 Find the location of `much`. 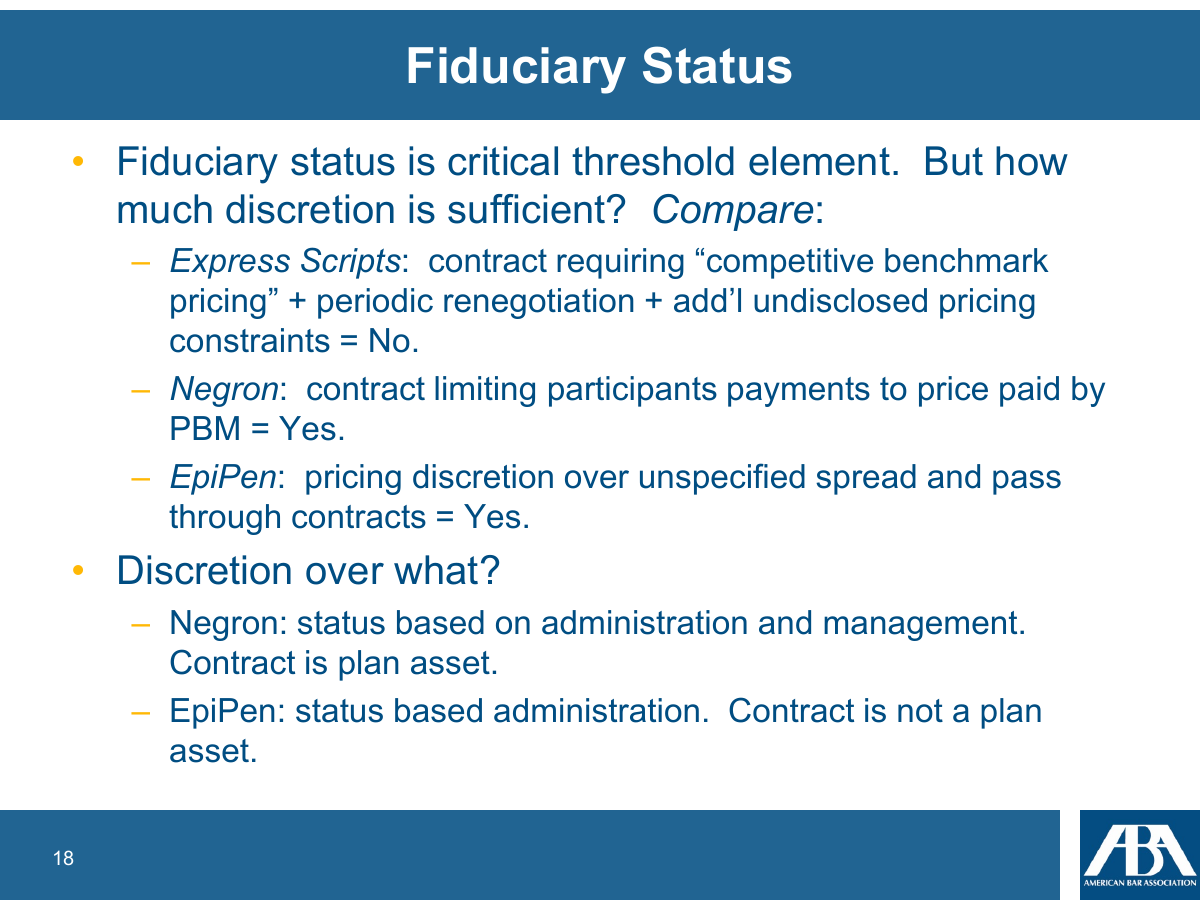

much is located at coordinates (165, 209).
